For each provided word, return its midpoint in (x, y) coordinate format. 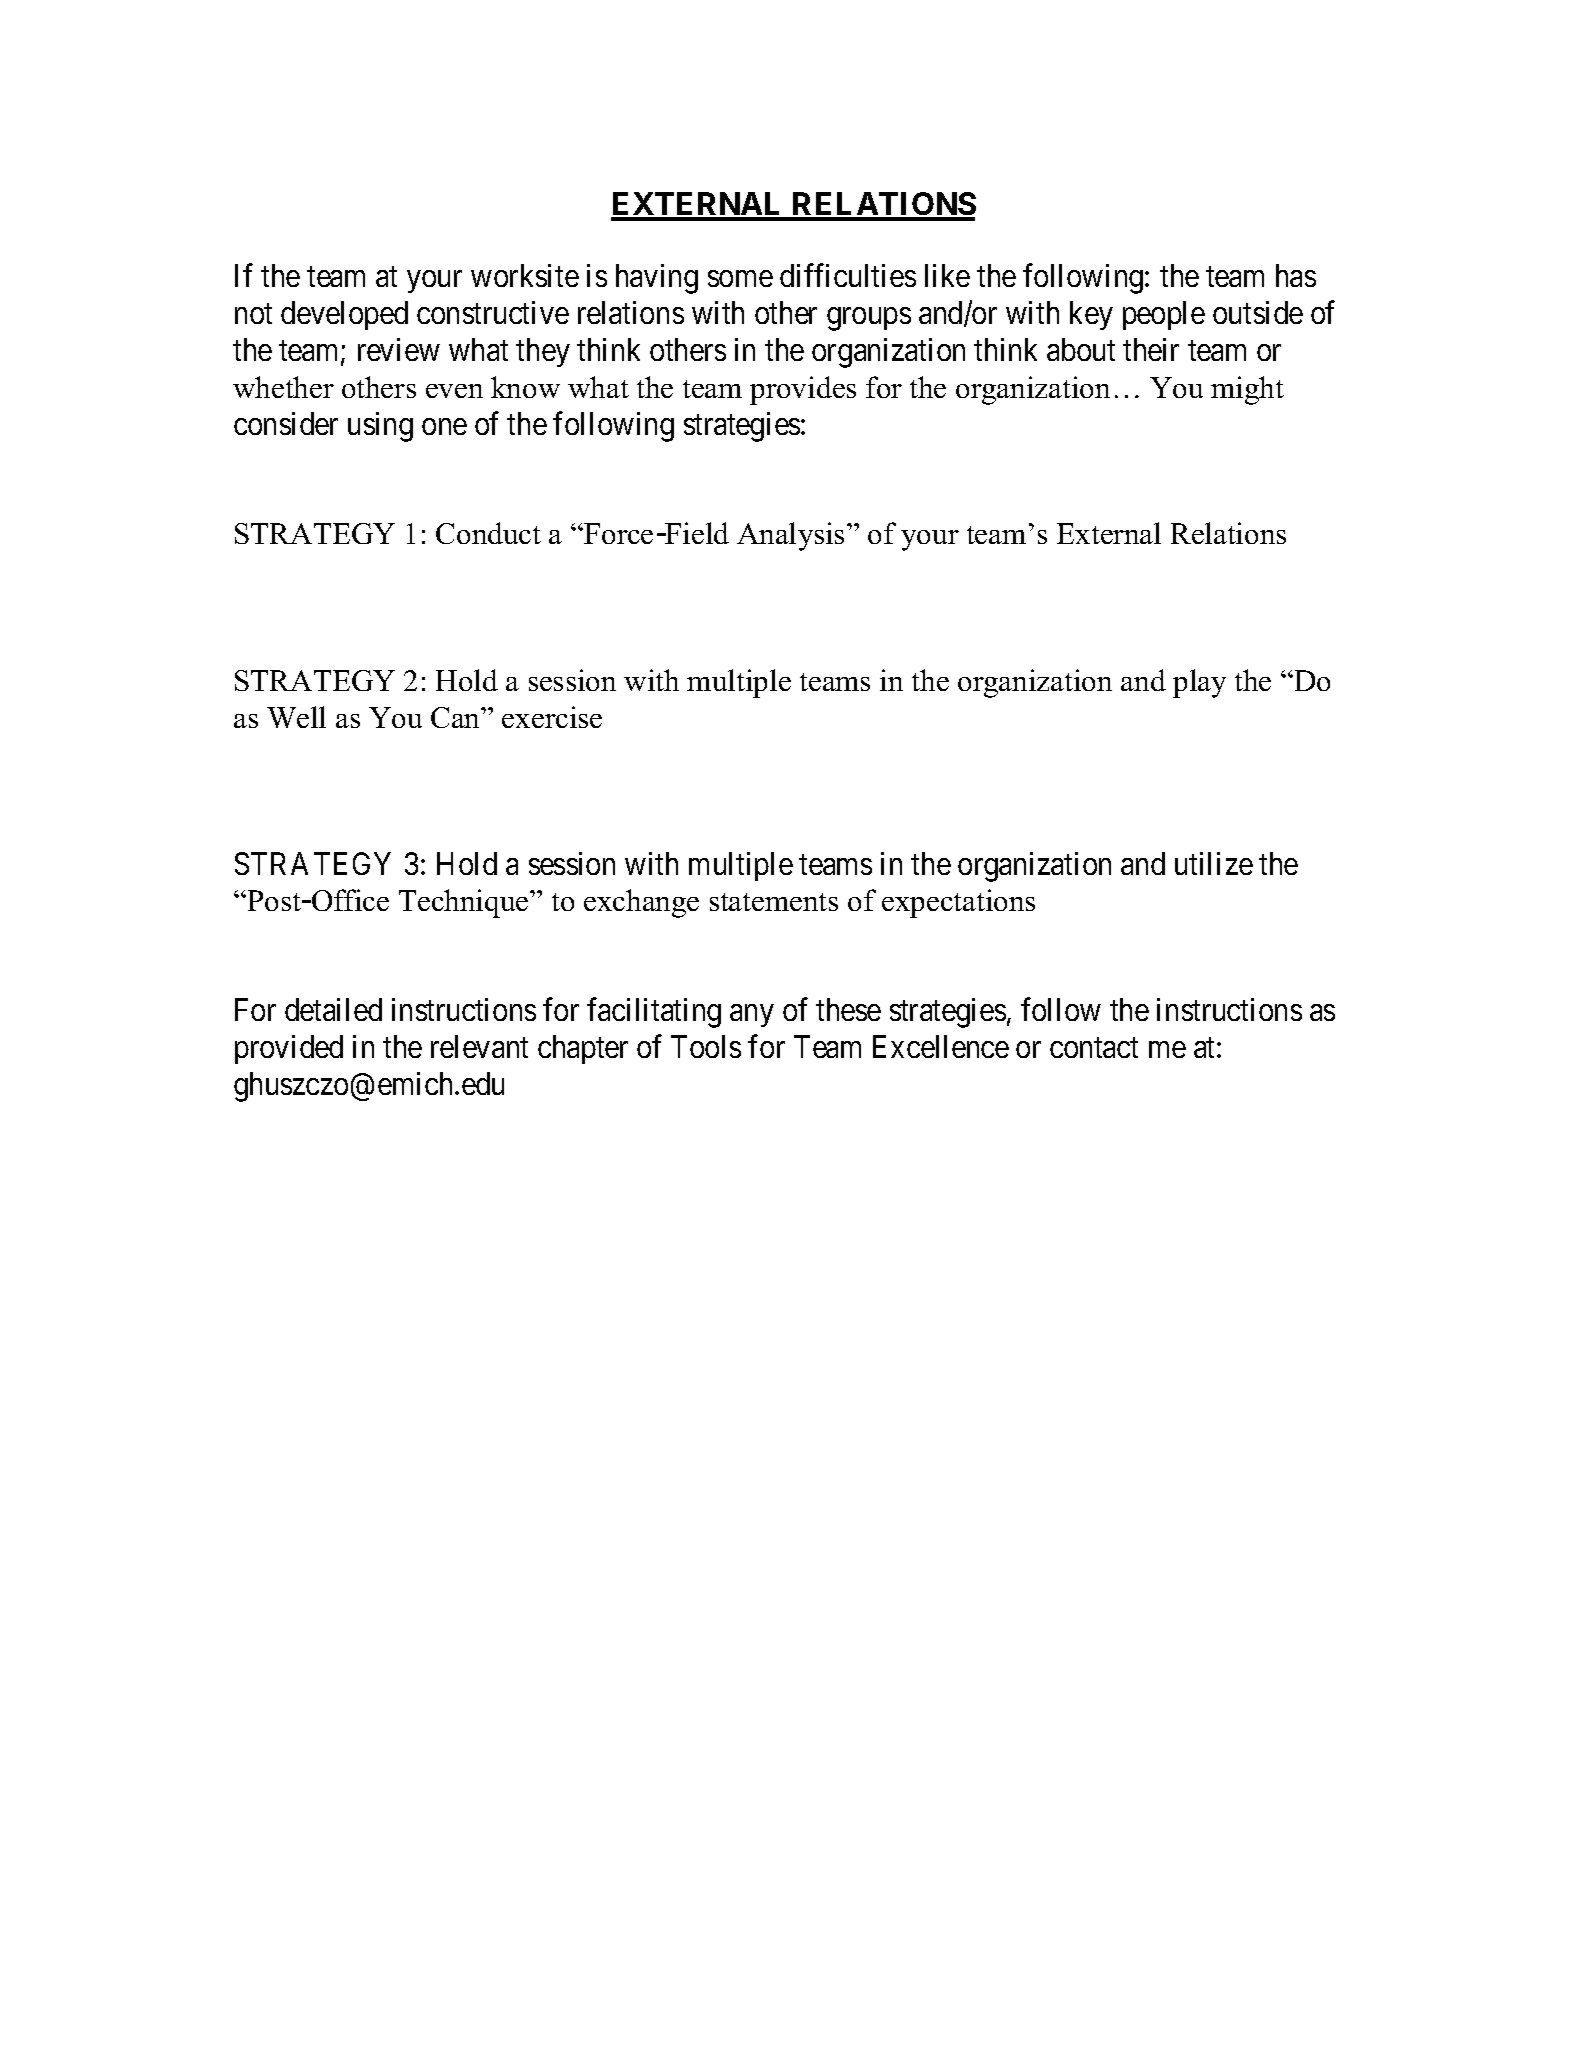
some (740, 279)
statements (774, 902)
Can (457, 717)
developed (344, 315)
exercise (552, 717)
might (1247, 390)
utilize (1214, 863)
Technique (465, 903)
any (751, 1016)
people (1164, 315)
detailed (333, 1009)
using (380, 427)
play (1199, 683)
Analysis (790, 536)
